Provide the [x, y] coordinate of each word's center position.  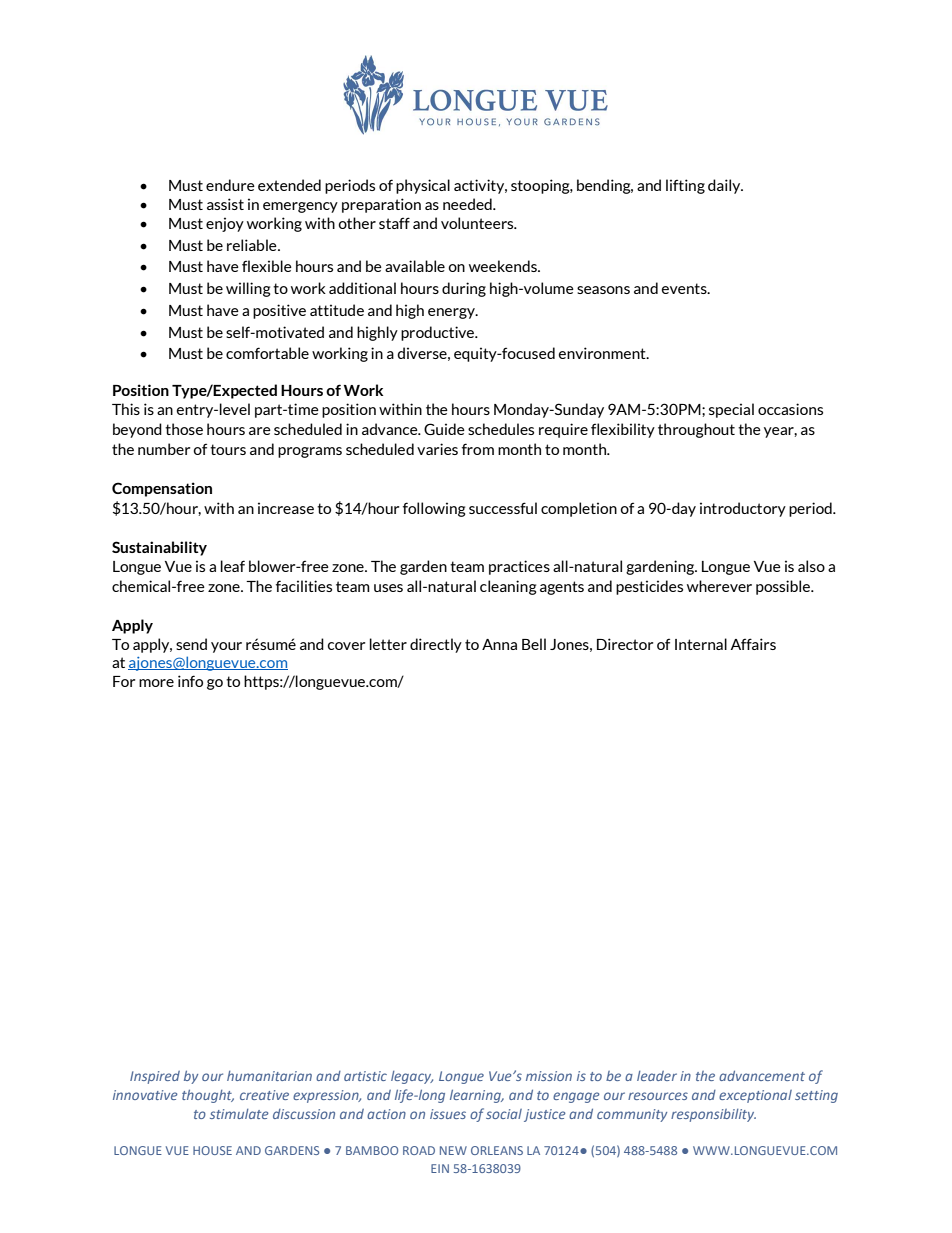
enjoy [225, 224]
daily [725, 186]
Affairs [753, 644]
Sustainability [159, 548]
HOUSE [212, 1150]
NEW [453, 1150]
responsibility [713, 1115]
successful [503, 508]
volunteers [478, 223]
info [190, 681]
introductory [743, 509]
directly [436, 645]
